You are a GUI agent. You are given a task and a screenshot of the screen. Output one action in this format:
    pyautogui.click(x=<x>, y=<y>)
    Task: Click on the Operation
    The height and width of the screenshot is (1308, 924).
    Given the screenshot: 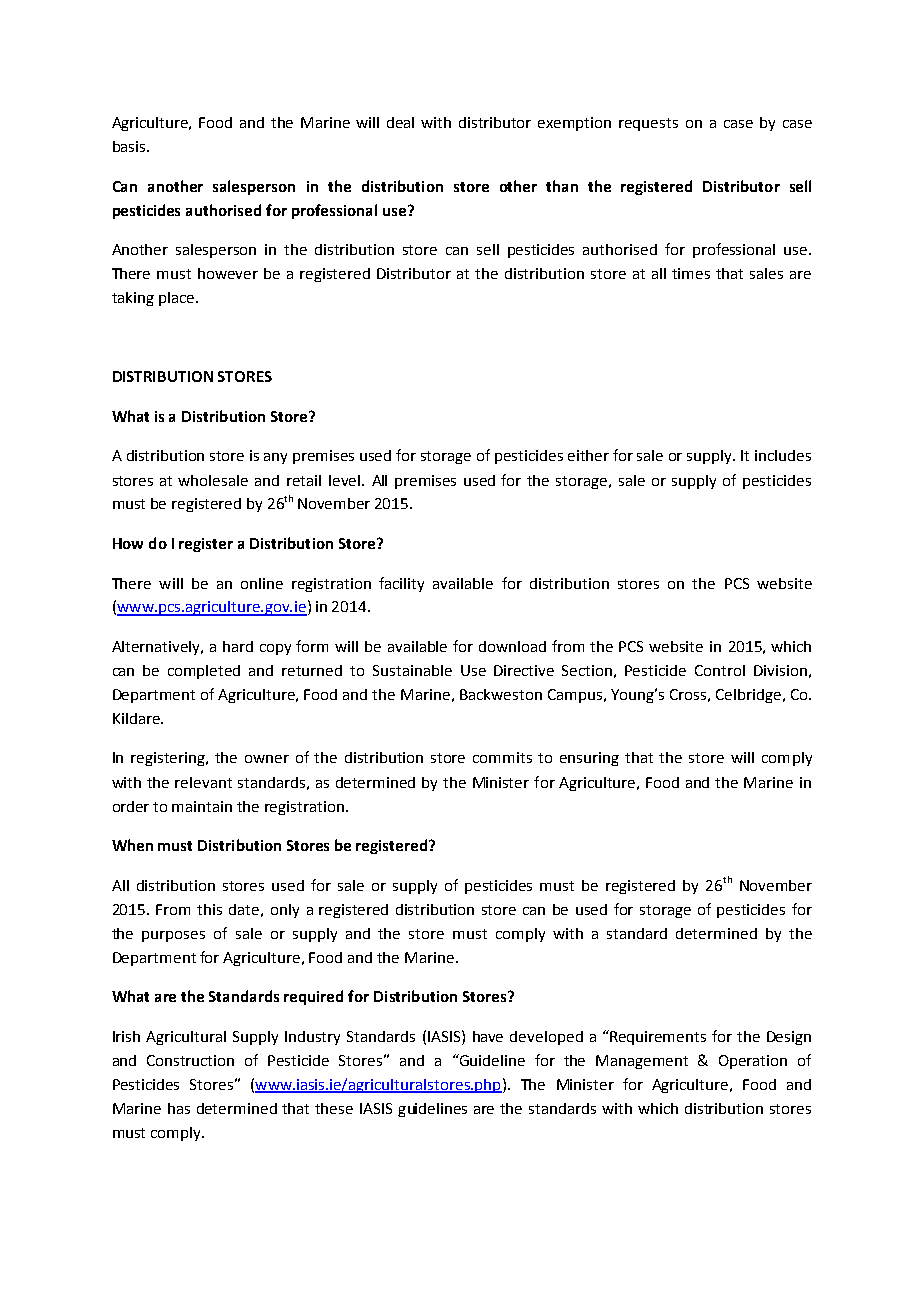 What is the action you would take?
    pyautogui.click(x=753, y=1062)
